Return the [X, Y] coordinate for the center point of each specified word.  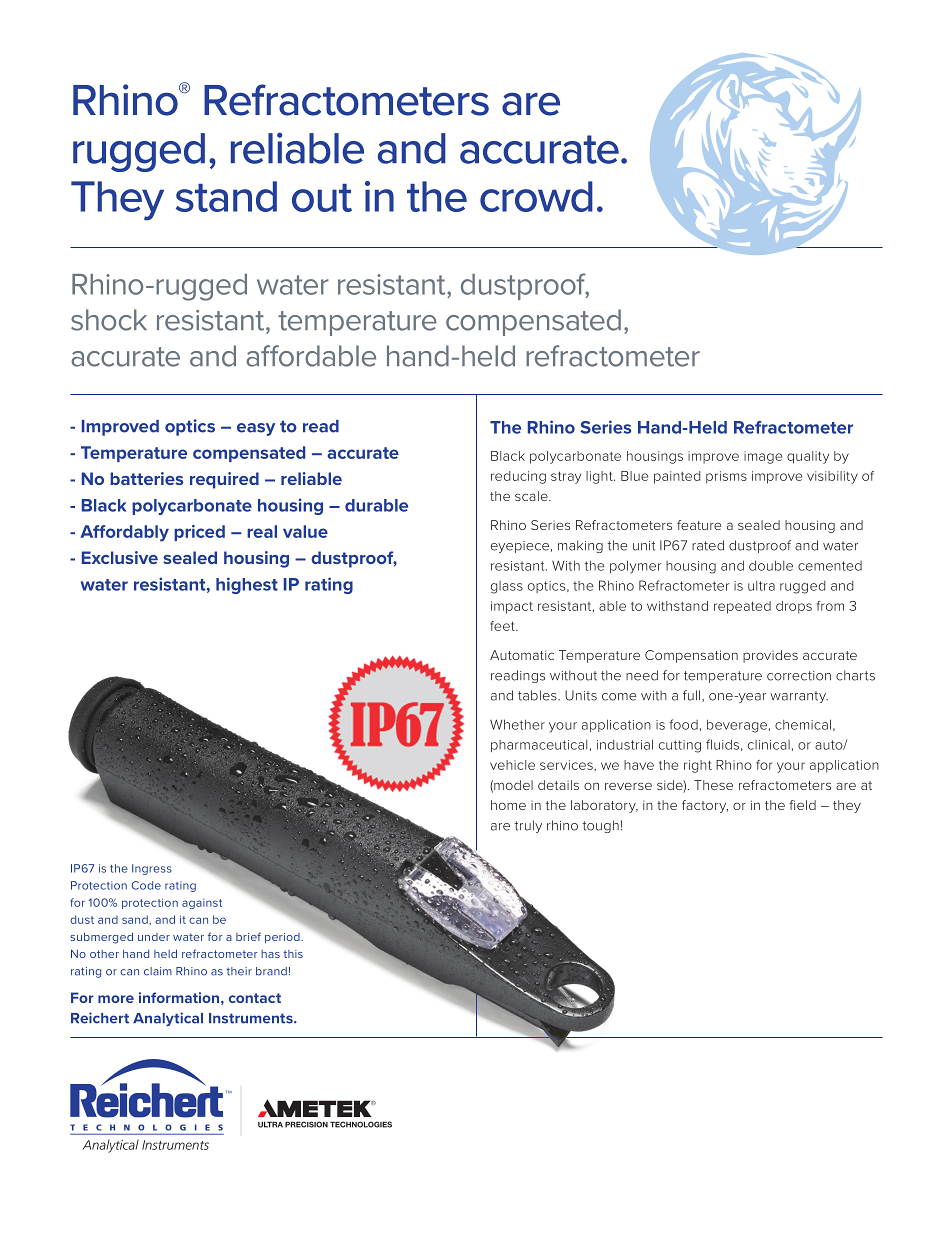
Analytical [168, 1019]
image [763, 457]
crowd [536, 196]
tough [600, 826]
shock [109, 320]
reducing [518, 477]
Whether [517, 724]
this [293, 954]
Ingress [152, 869]
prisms [726, 477]
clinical [769, 745]
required [224, 480]
